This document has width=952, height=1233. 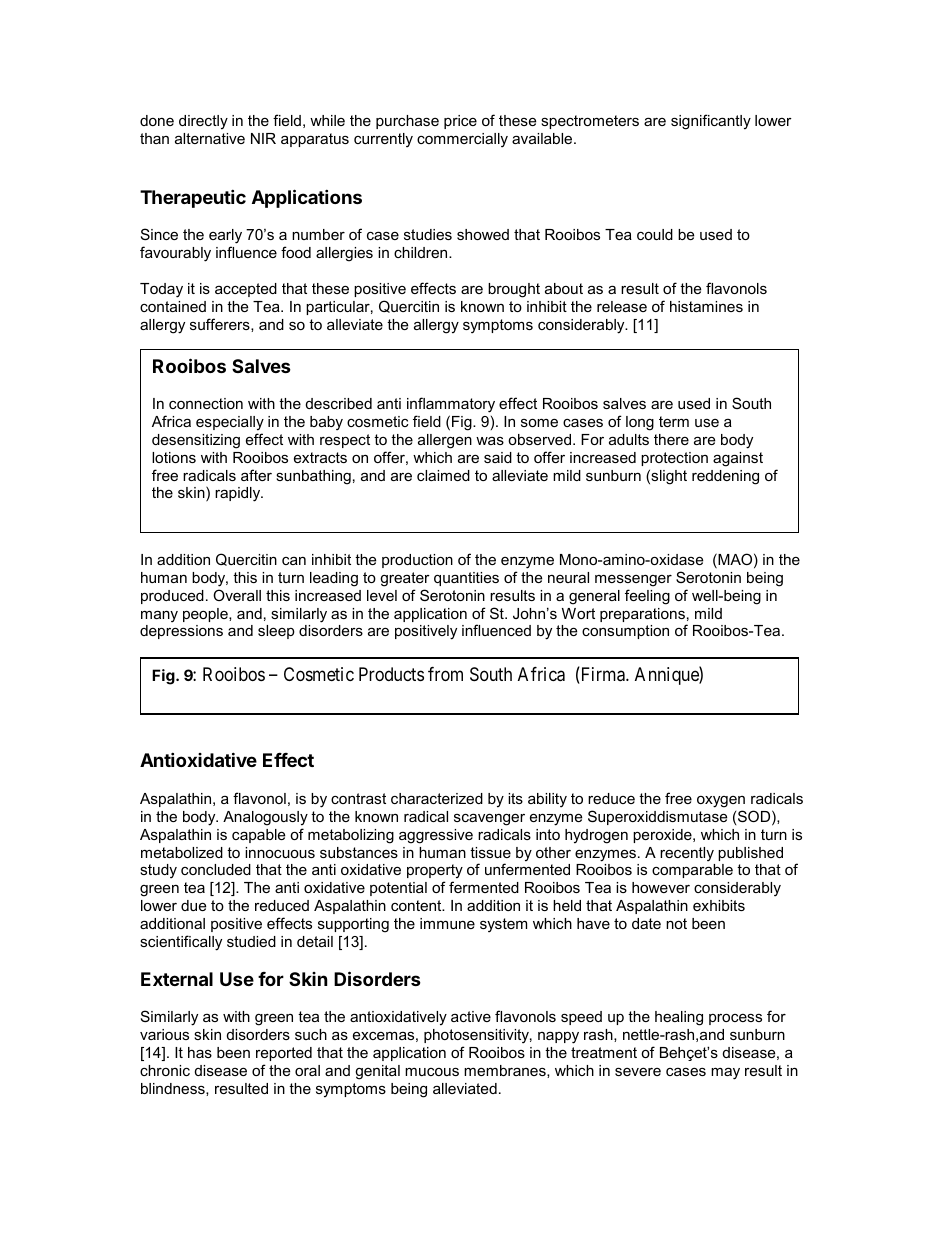 What do you see at coordinates (437, 798) in the document?
I see `characterized` at bounding box center [437, 798].
